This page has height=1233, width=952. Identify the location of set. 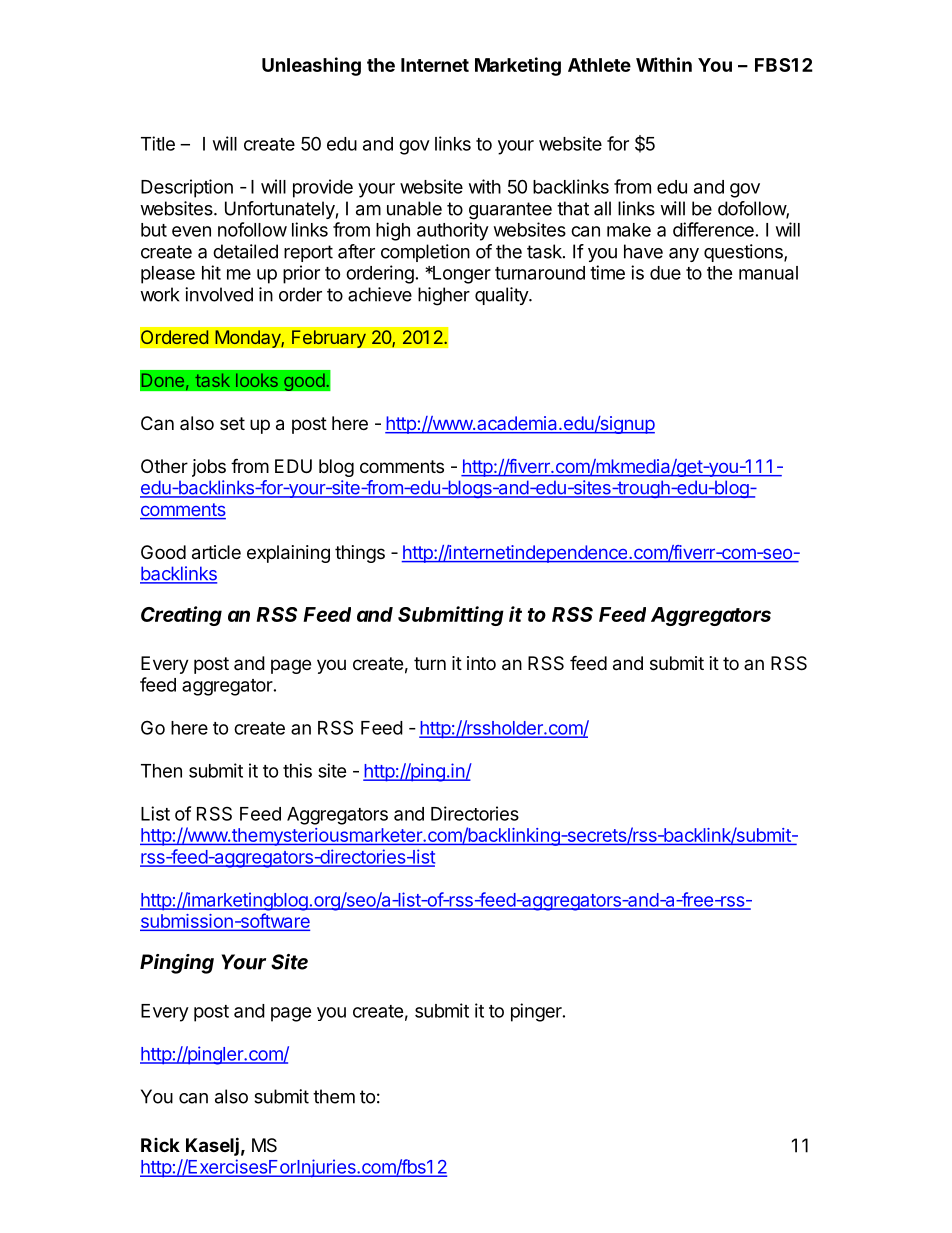
(232, 423).
